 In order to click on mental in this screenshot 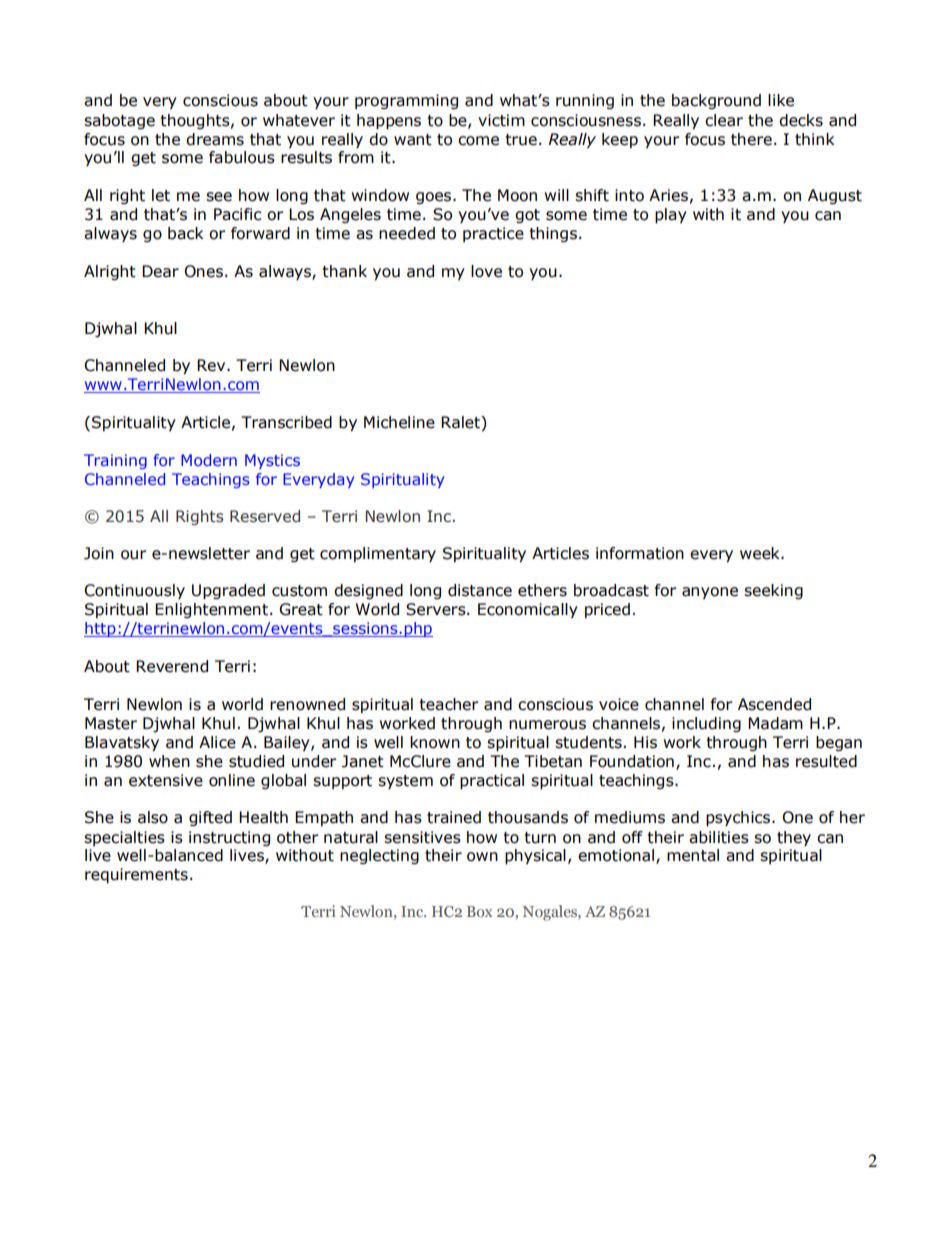, I will do `click(693, 855)`.
